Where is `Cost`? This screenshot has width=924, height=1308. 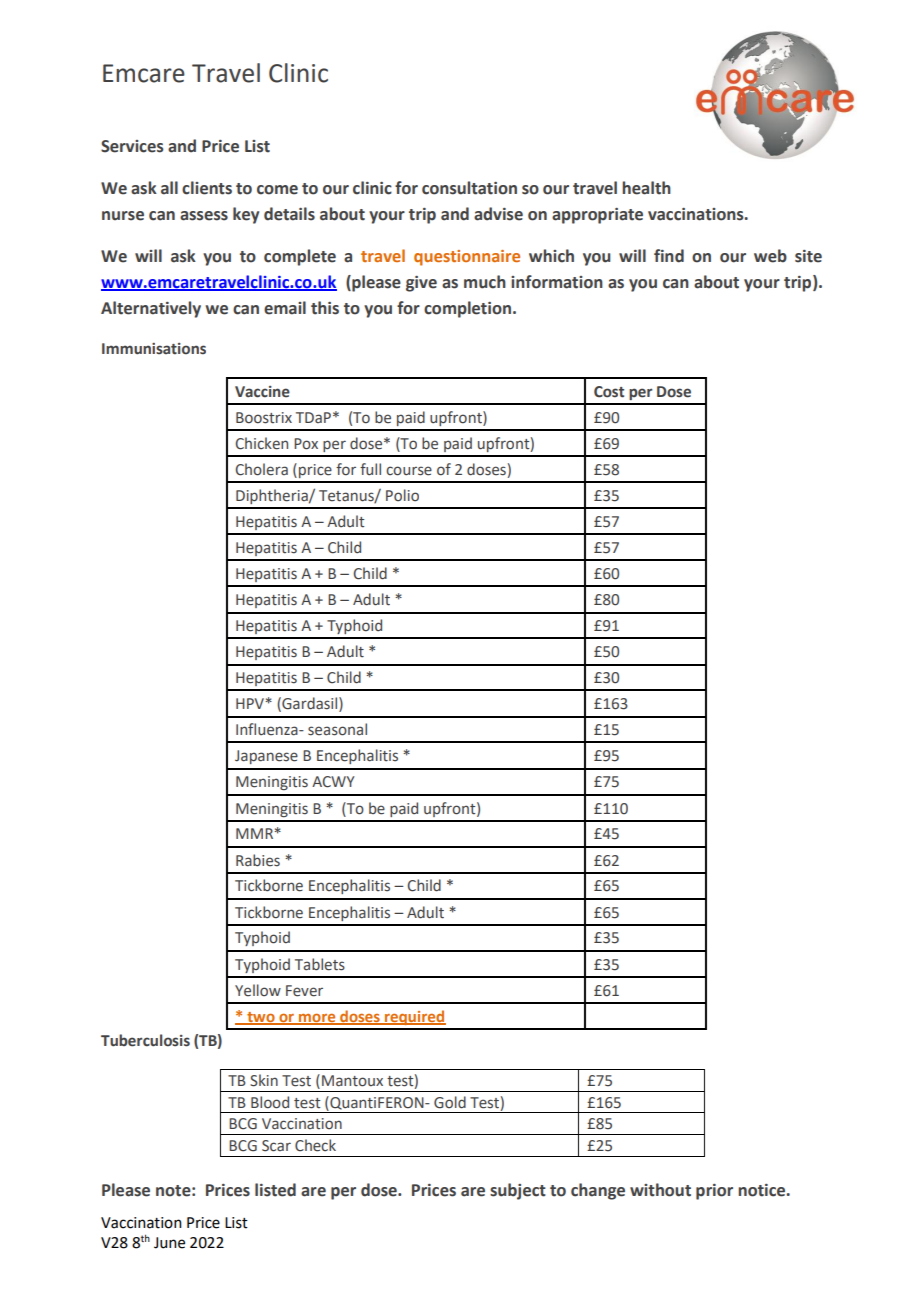
Cost is located at coordinates (609, 392).
